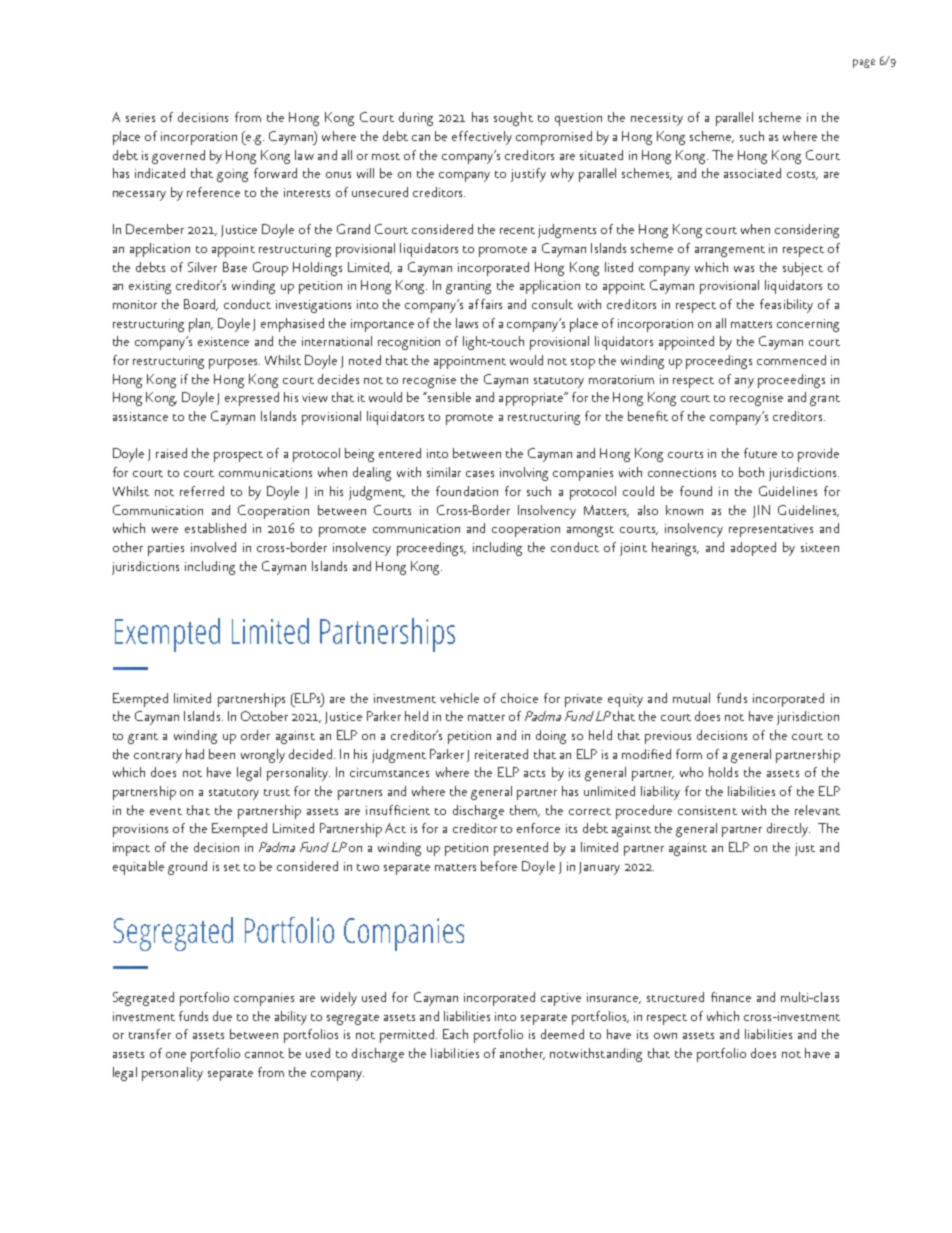 The image size is (952, 1233). Describe the element at coordinates (140, 117) in the document. I see `series` at that location.
